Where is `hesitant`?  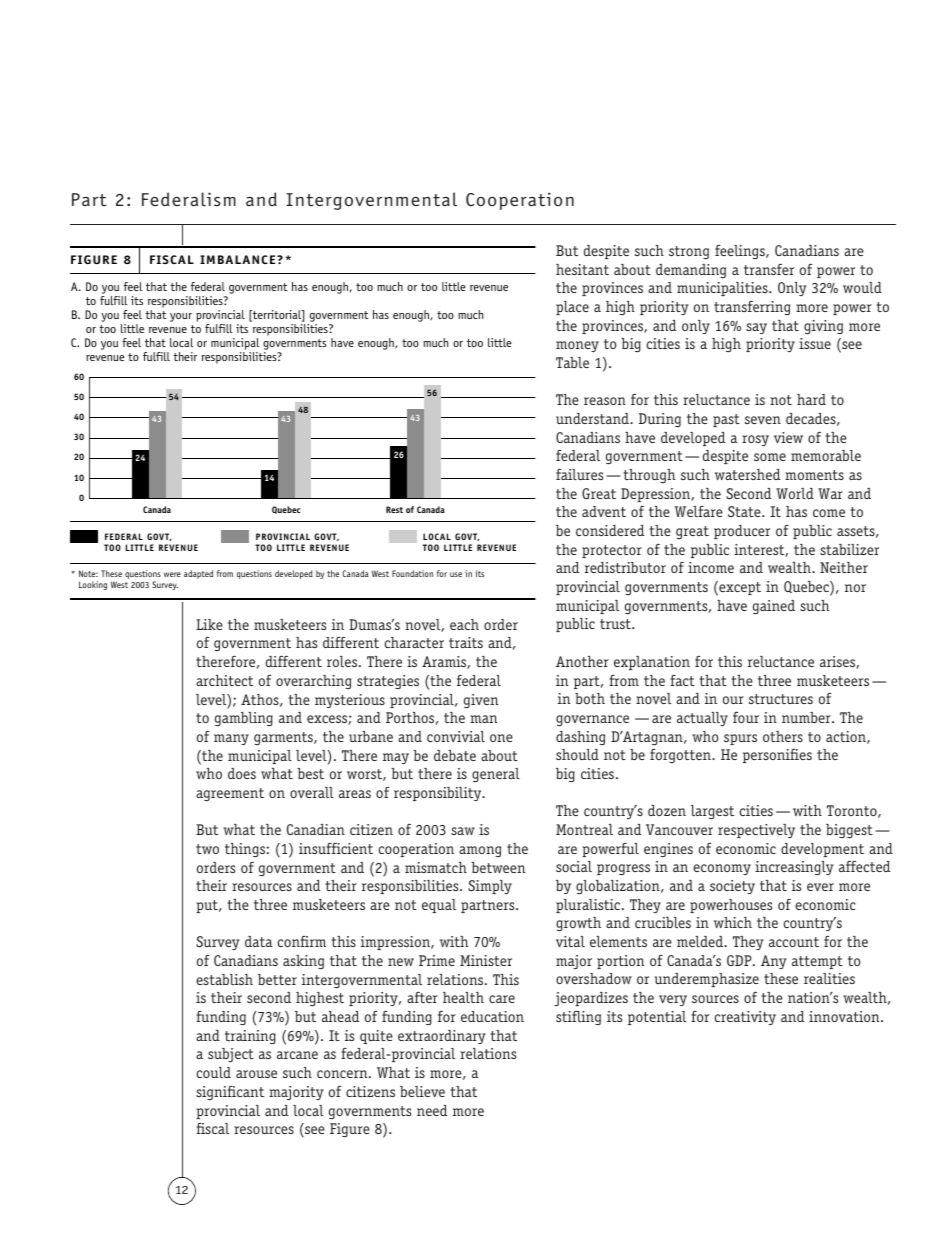 hesitant is located at coordinates (582, 269).
